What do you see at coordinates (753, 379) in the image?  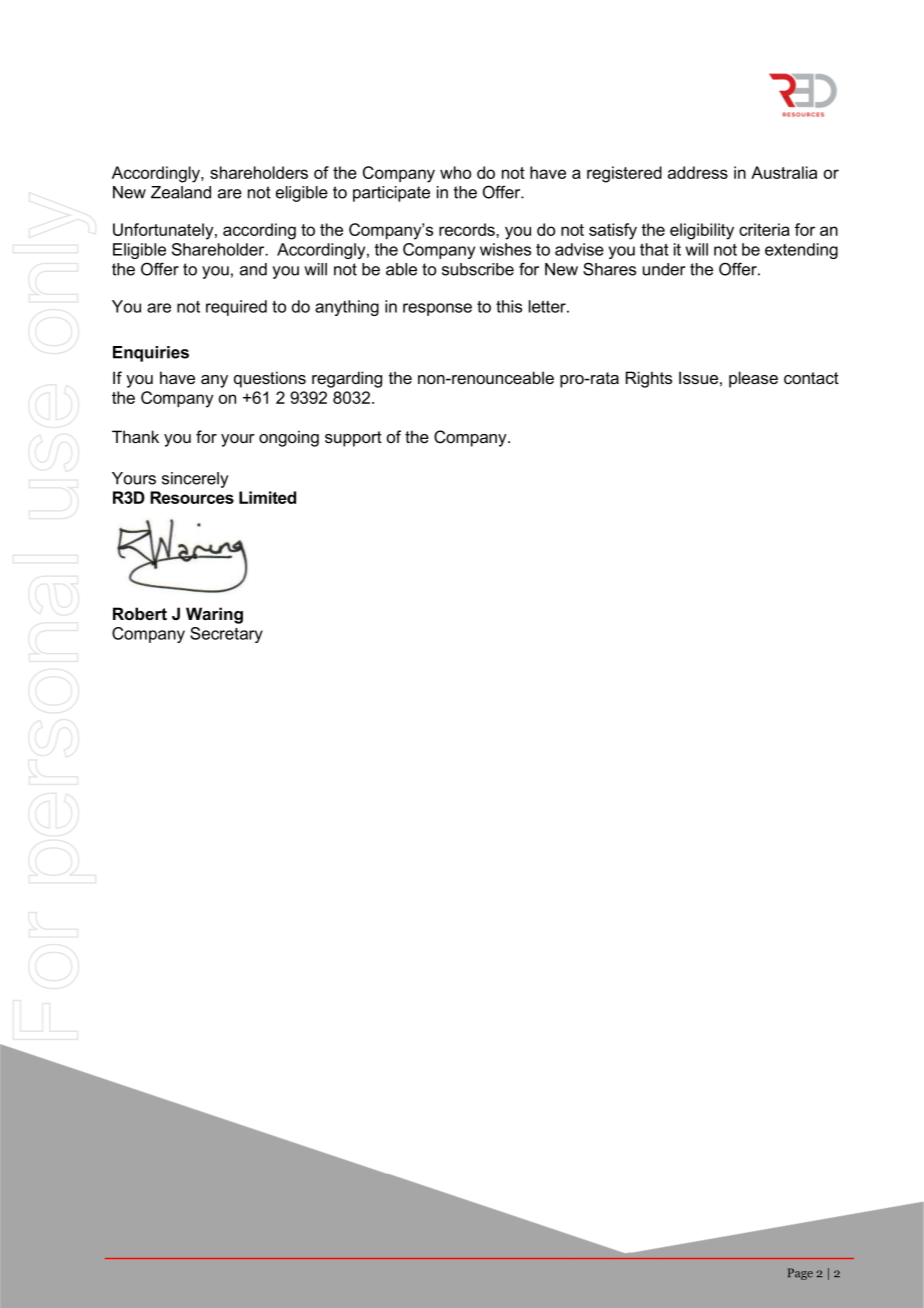 I see `please` at bounding box center [753, 379].
